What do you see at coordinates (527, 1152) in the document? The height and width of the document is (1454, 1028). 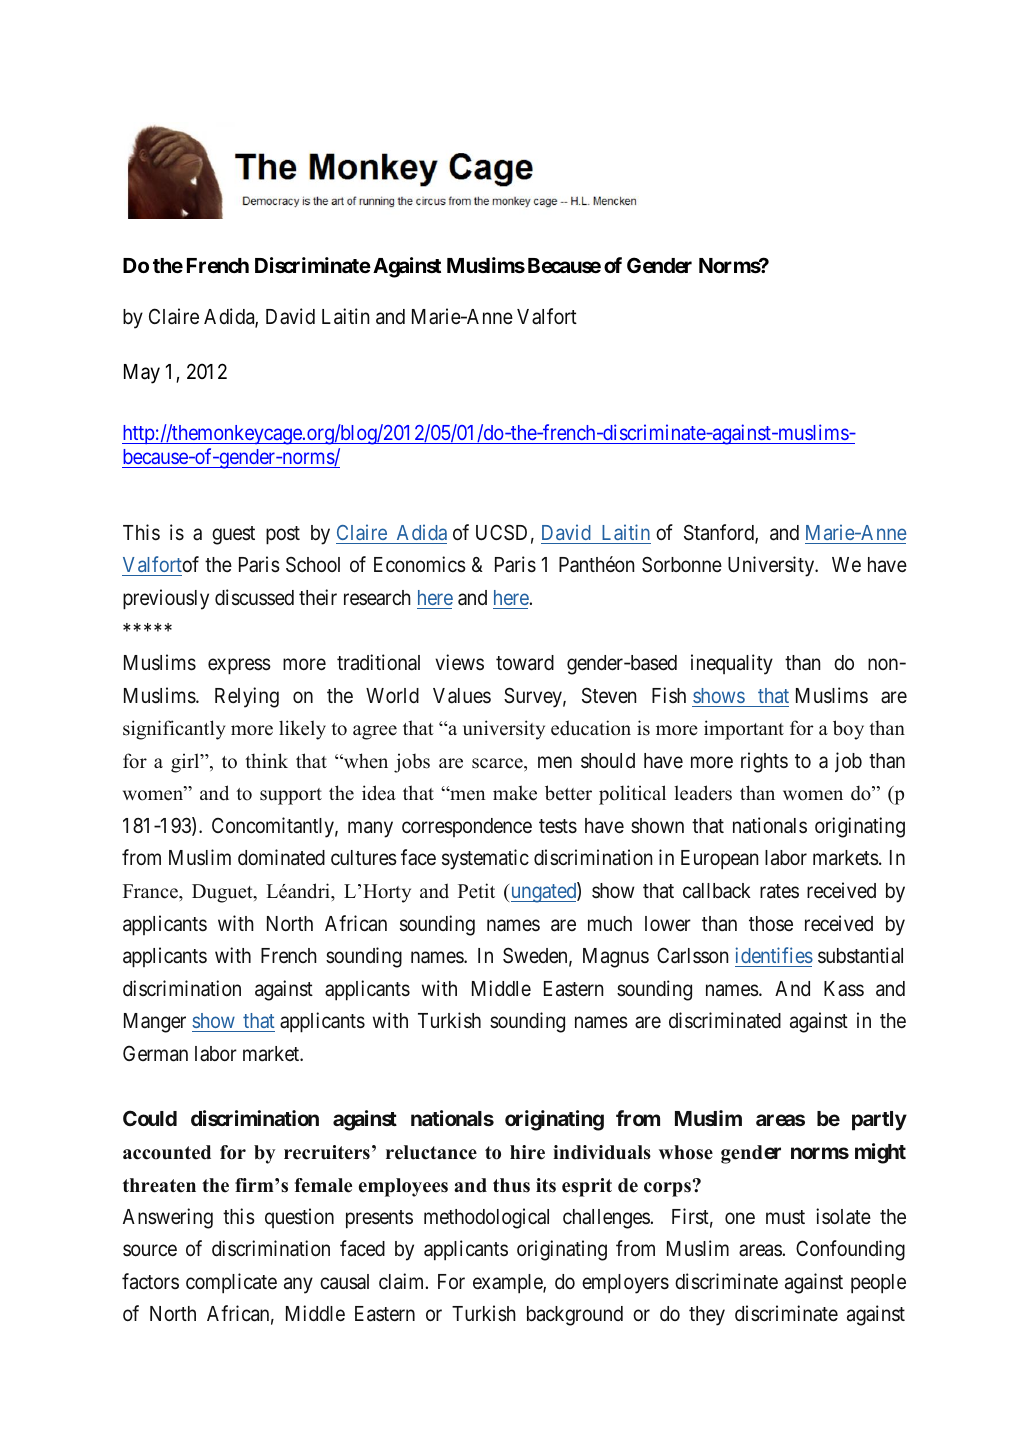 I see `hire` at bounding box center [527, 1152].
